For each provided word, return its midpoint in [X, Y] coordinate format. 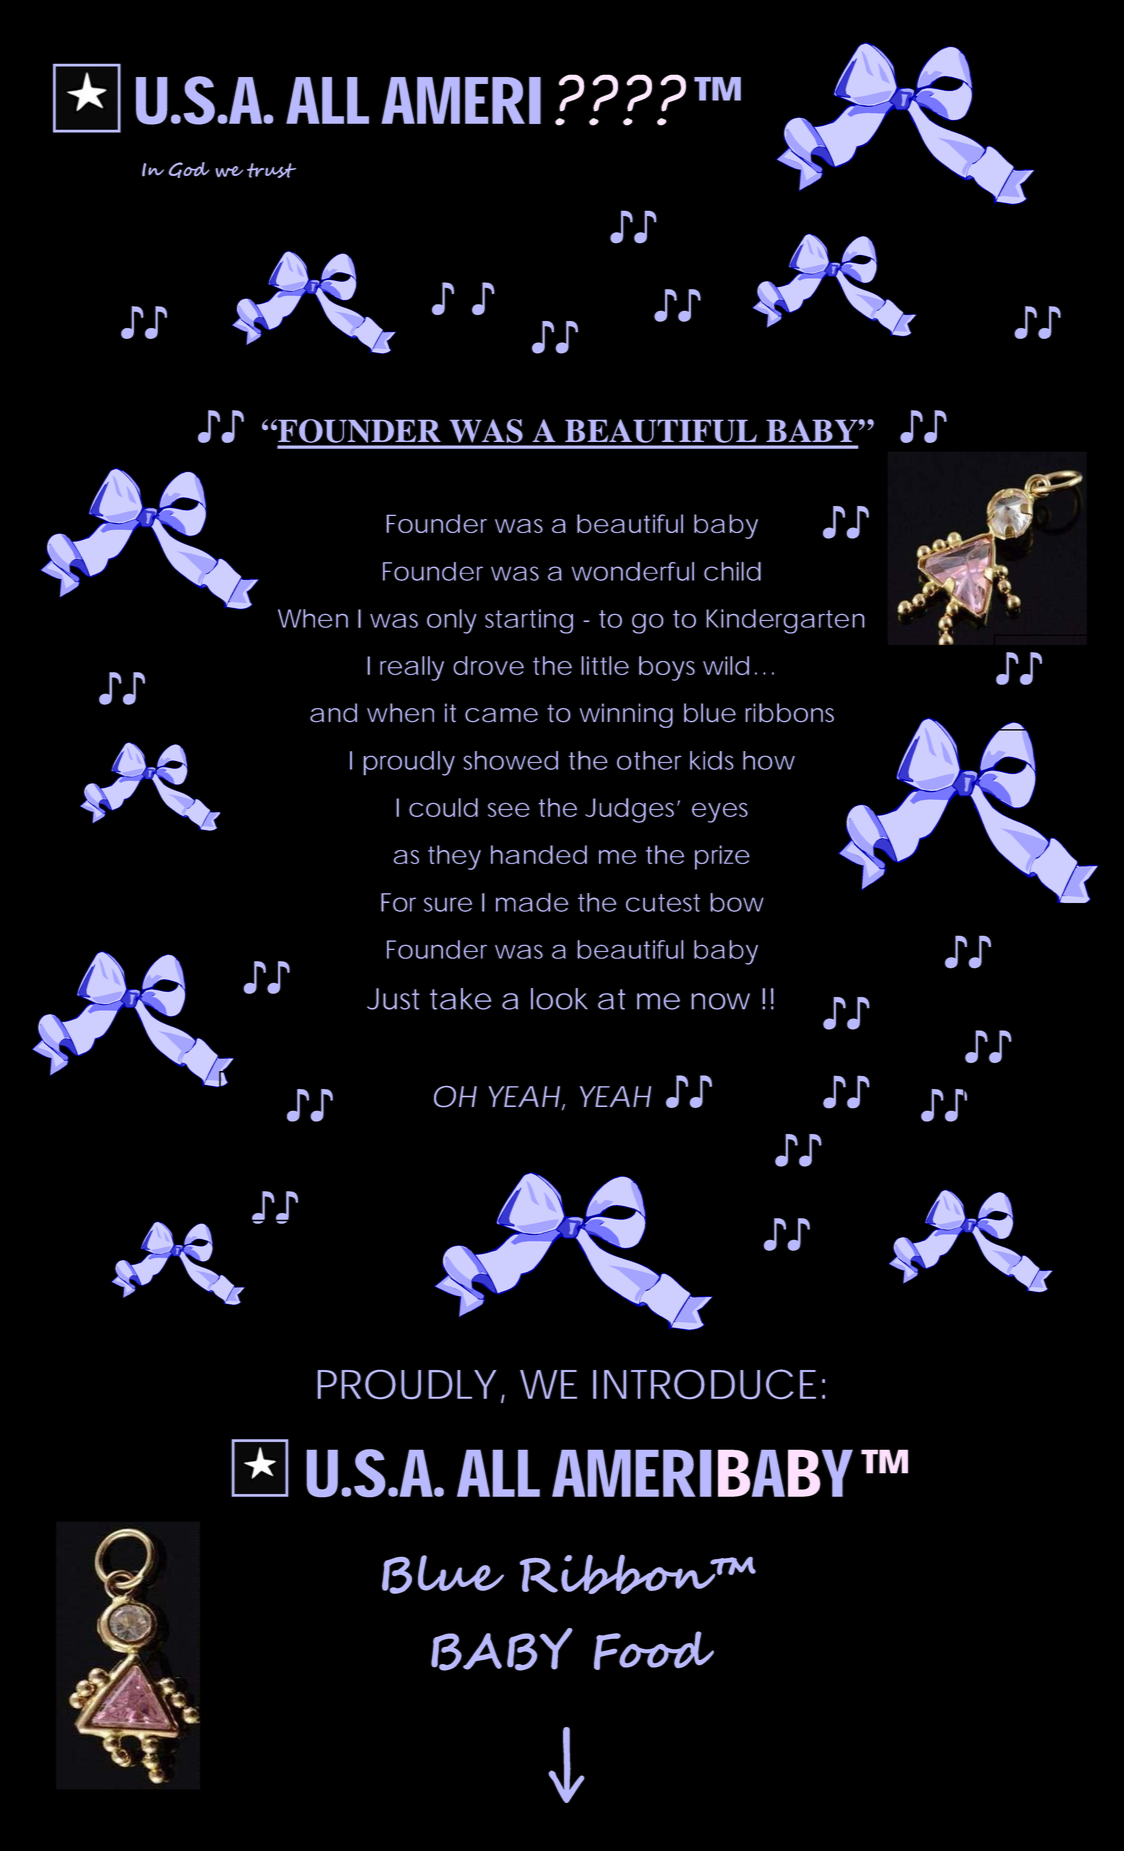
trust [271, 170]
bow [737, 902]
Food [654, 1650]
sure [448, 904]
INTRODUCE [704, 1384]
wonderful [633, 571]
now [720, 1001]
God [188, 170]
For [398, 902]
